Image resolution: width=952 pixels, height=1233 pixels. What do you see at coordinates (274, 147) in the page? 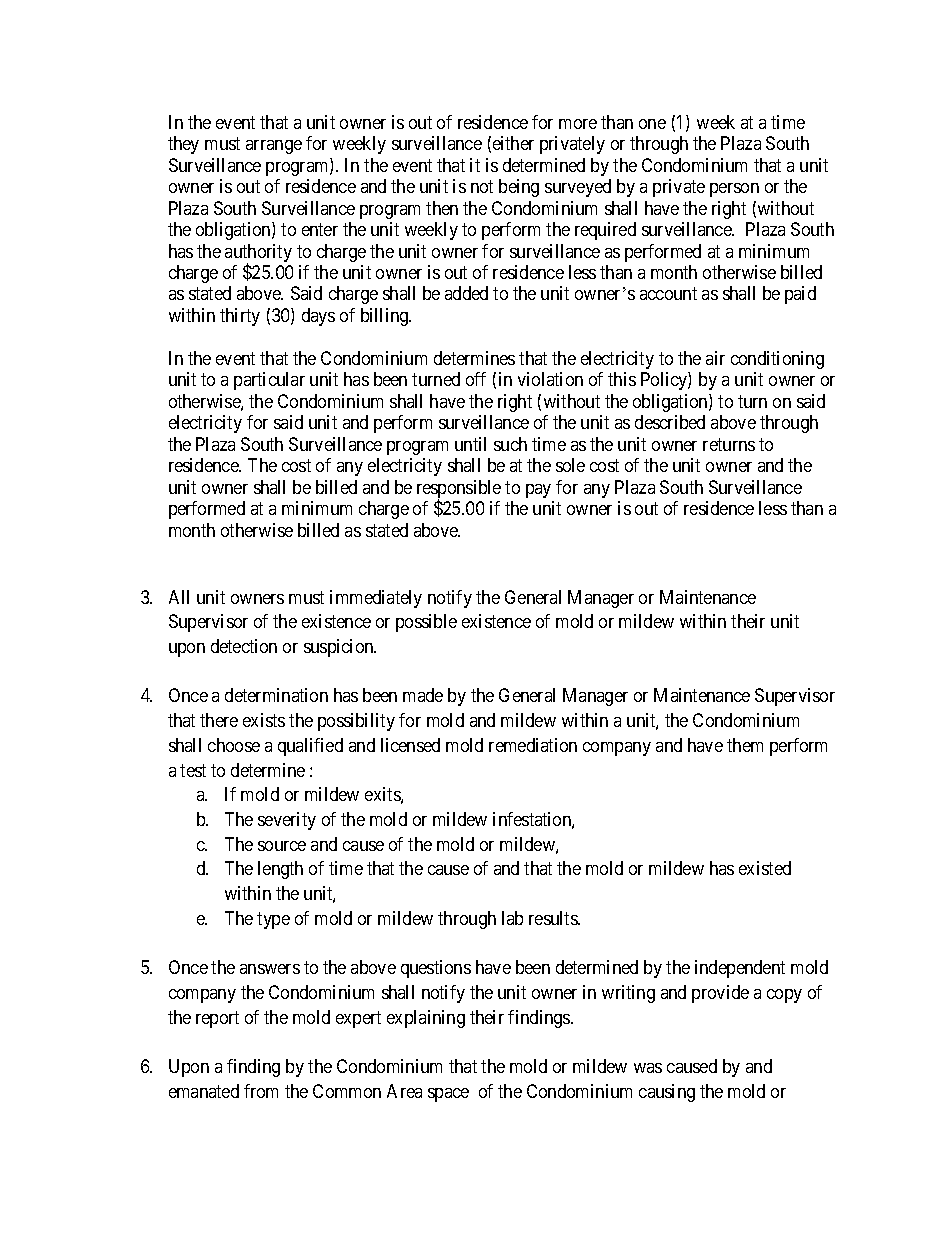
I see `arrange` at bounding box center [274, 147].
